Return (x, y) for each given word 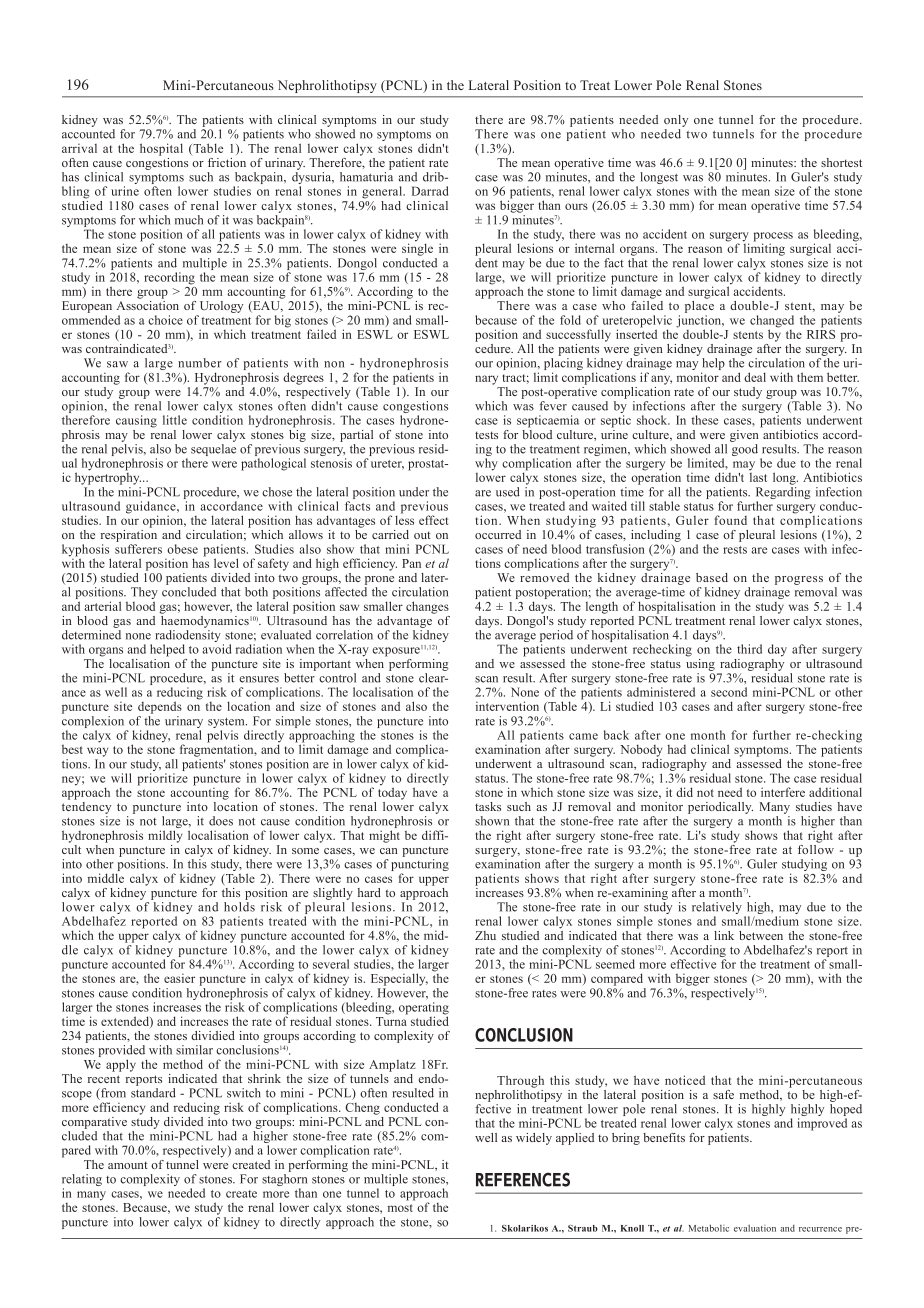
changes (427, 607)
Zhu (485, 935)
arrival (79, 148)
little (175, 420)
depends (160, 707)
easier (179, 978)
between (761, 935)
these (704, 420)
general (383, 192)
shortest (841, 162)
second (729, 692)
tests (486, 435)
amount (128, 1165)
